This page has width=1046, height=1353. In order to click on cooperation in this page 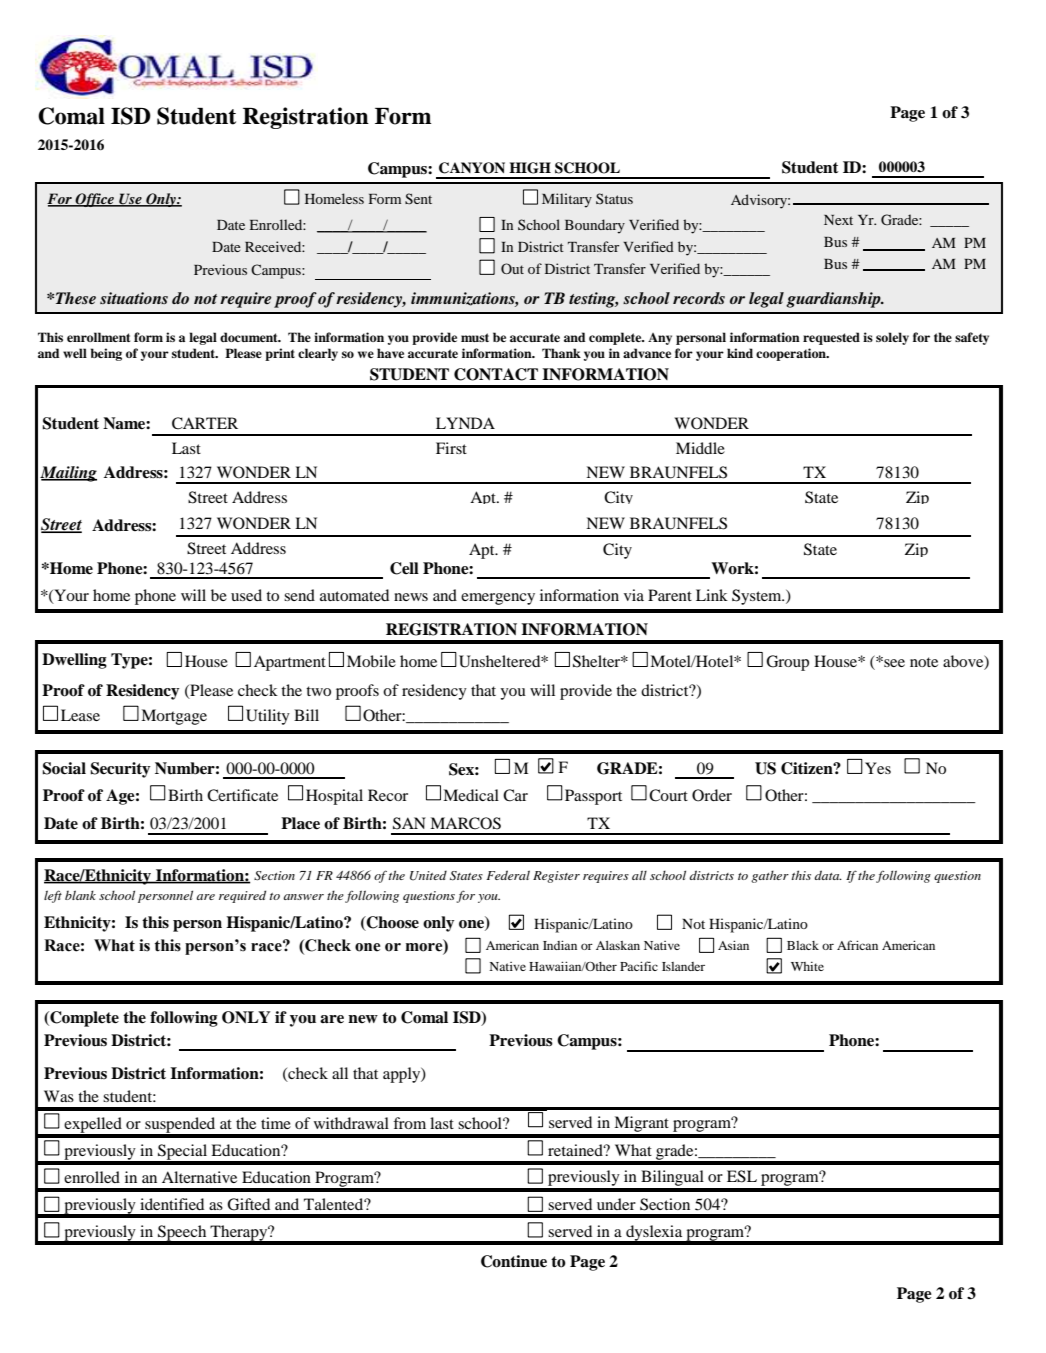, I will do `click(792, 354)`.
